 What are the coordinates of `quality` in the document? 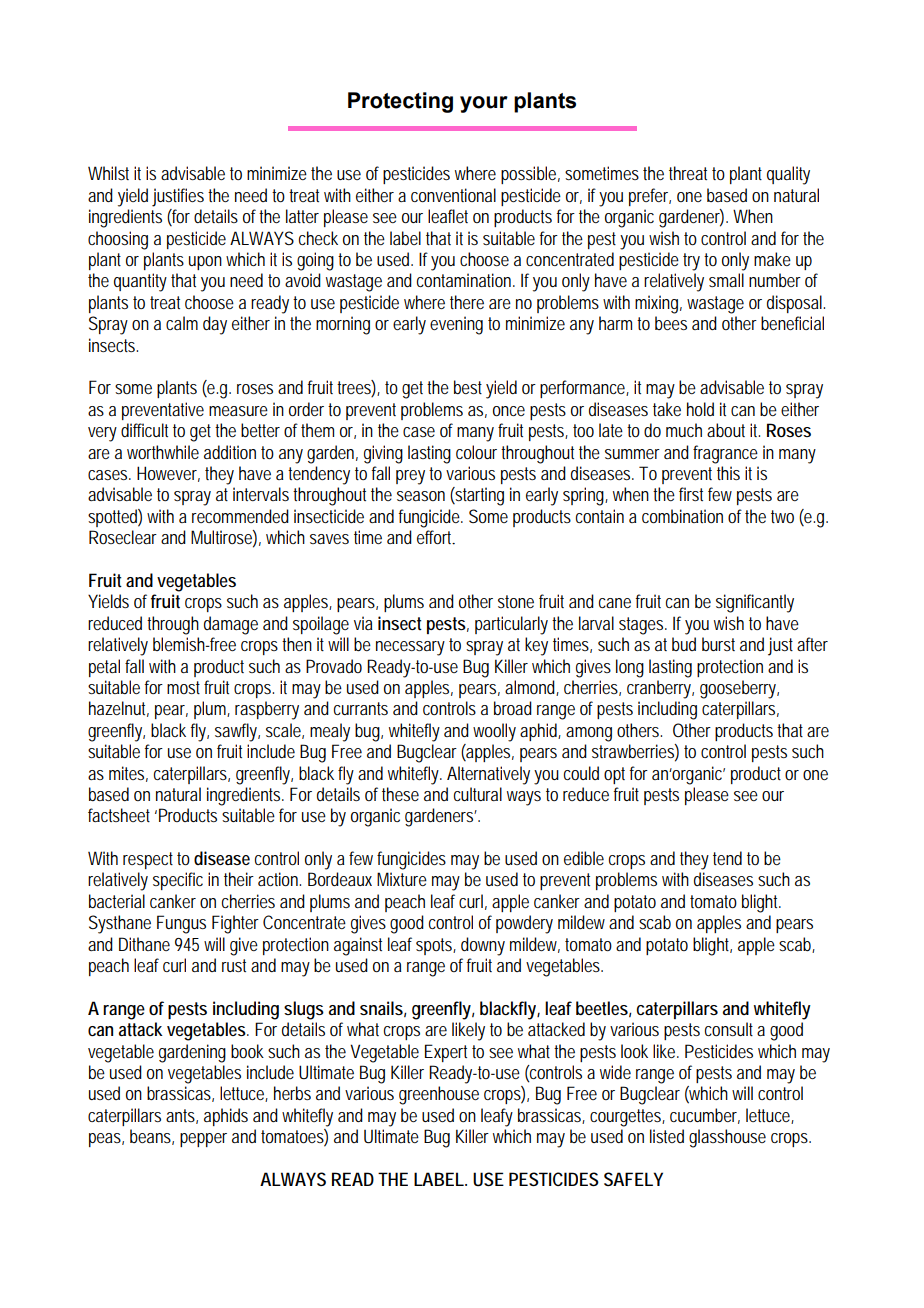 It's located at (788, 175).
